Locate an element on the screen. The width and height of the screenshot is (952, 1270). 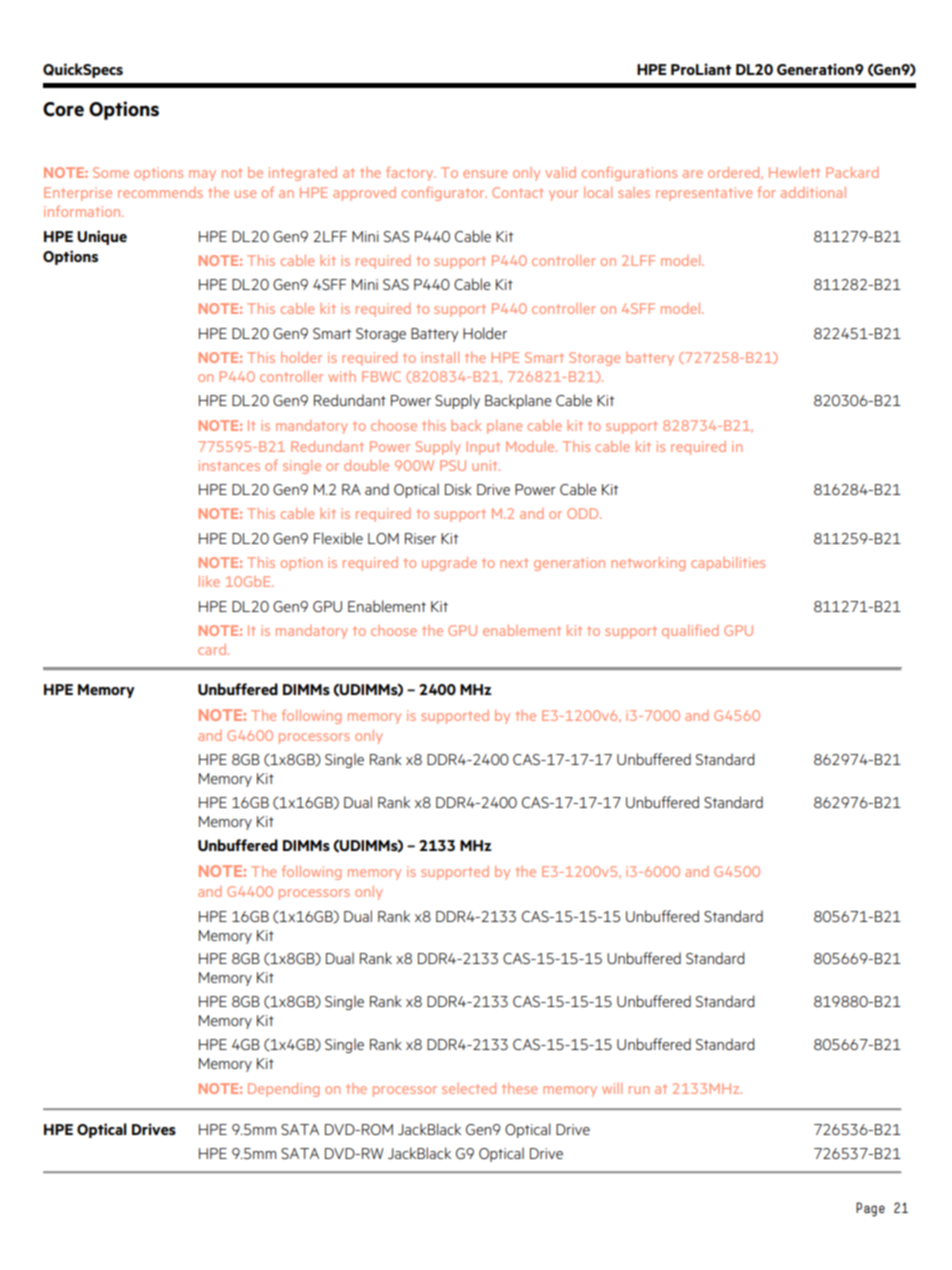
qualified is located at coordinates (690, 631).
